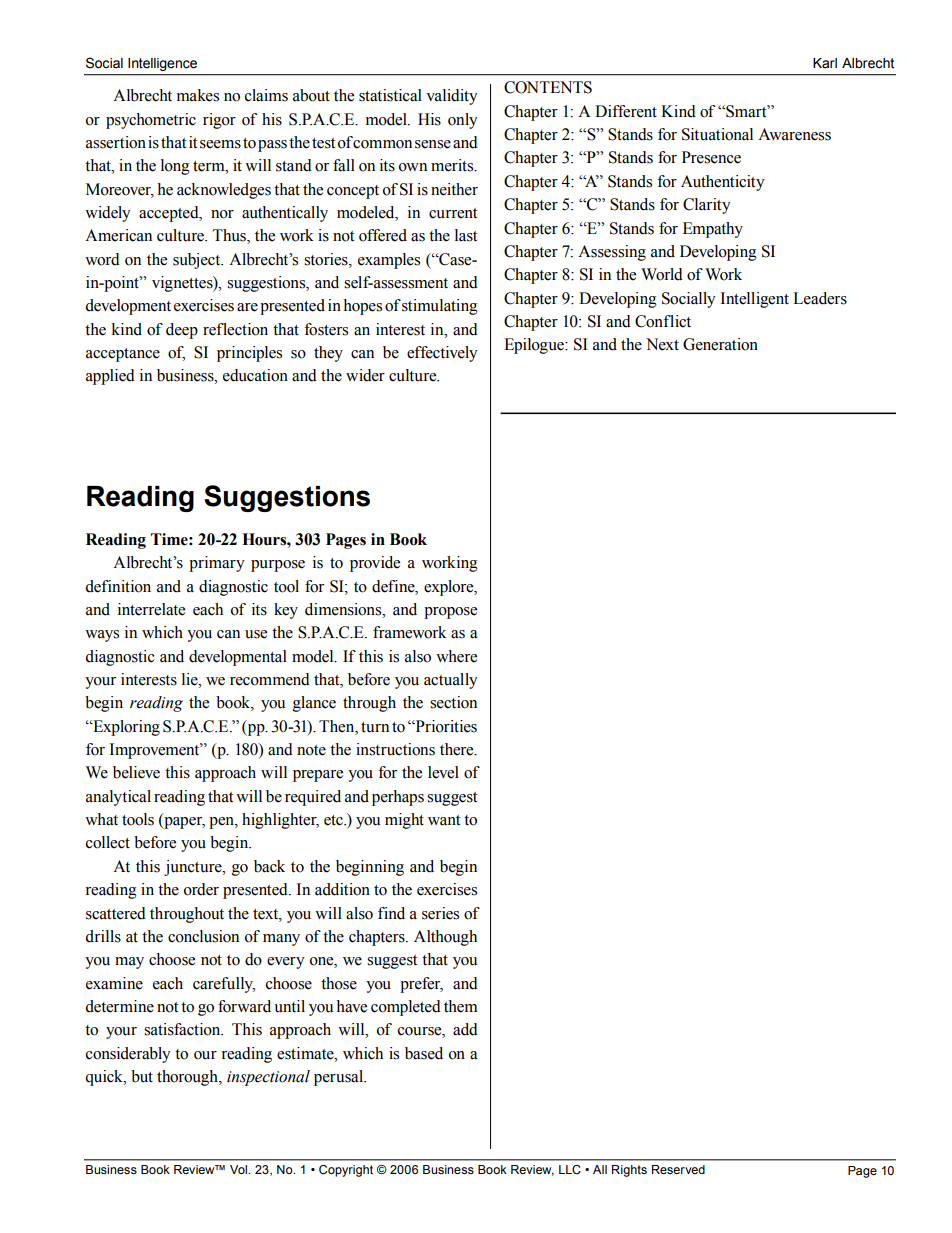 The image size is (952, 1233). What do you see at coordinates (442, 354) in the page?
I see `effectively` at bounding box center [442, 354].
